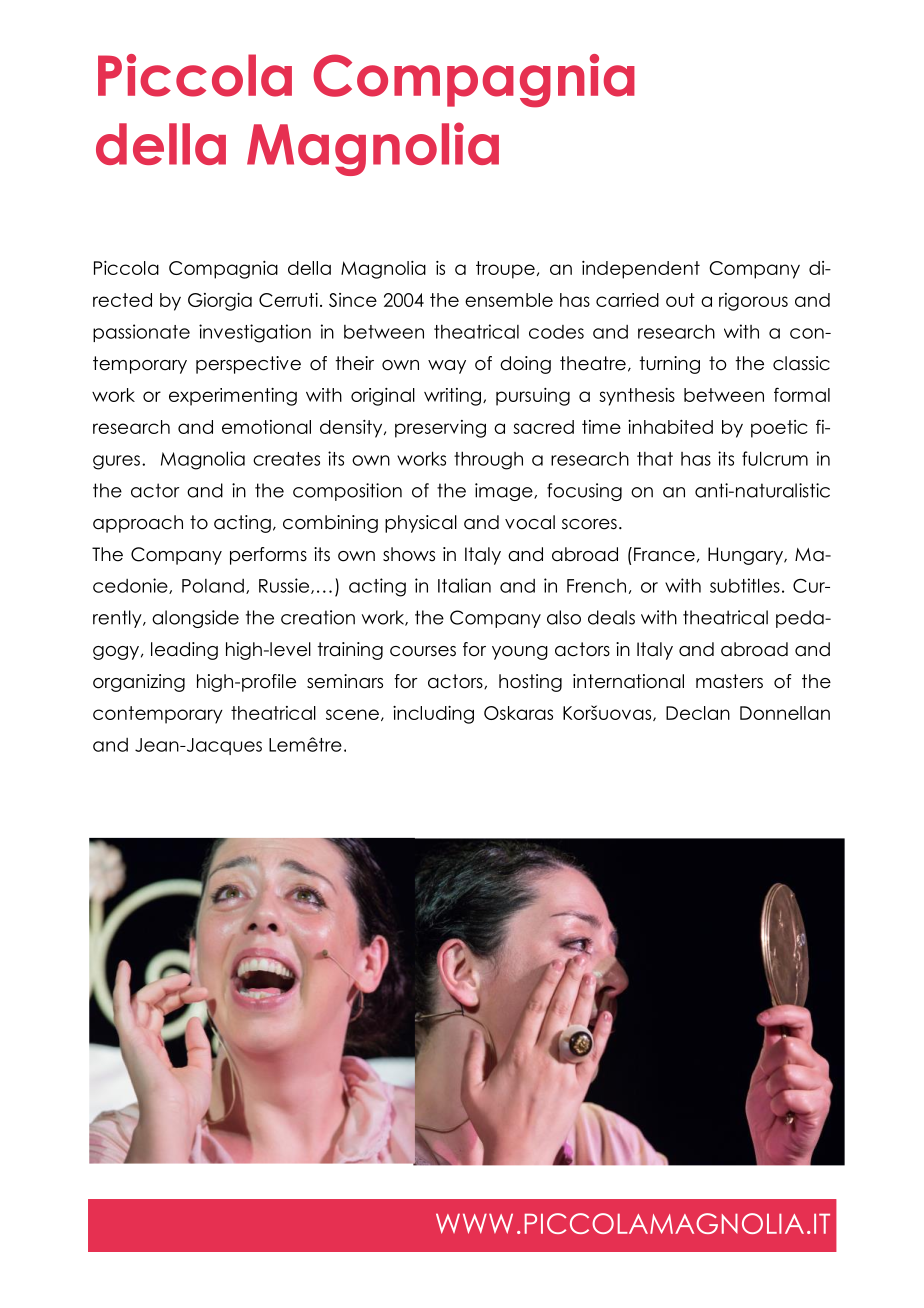 The height and width of the document is (1308, 924). Describe the element at coordinates (505, 270) in the document. I see `troupe` at that location.
